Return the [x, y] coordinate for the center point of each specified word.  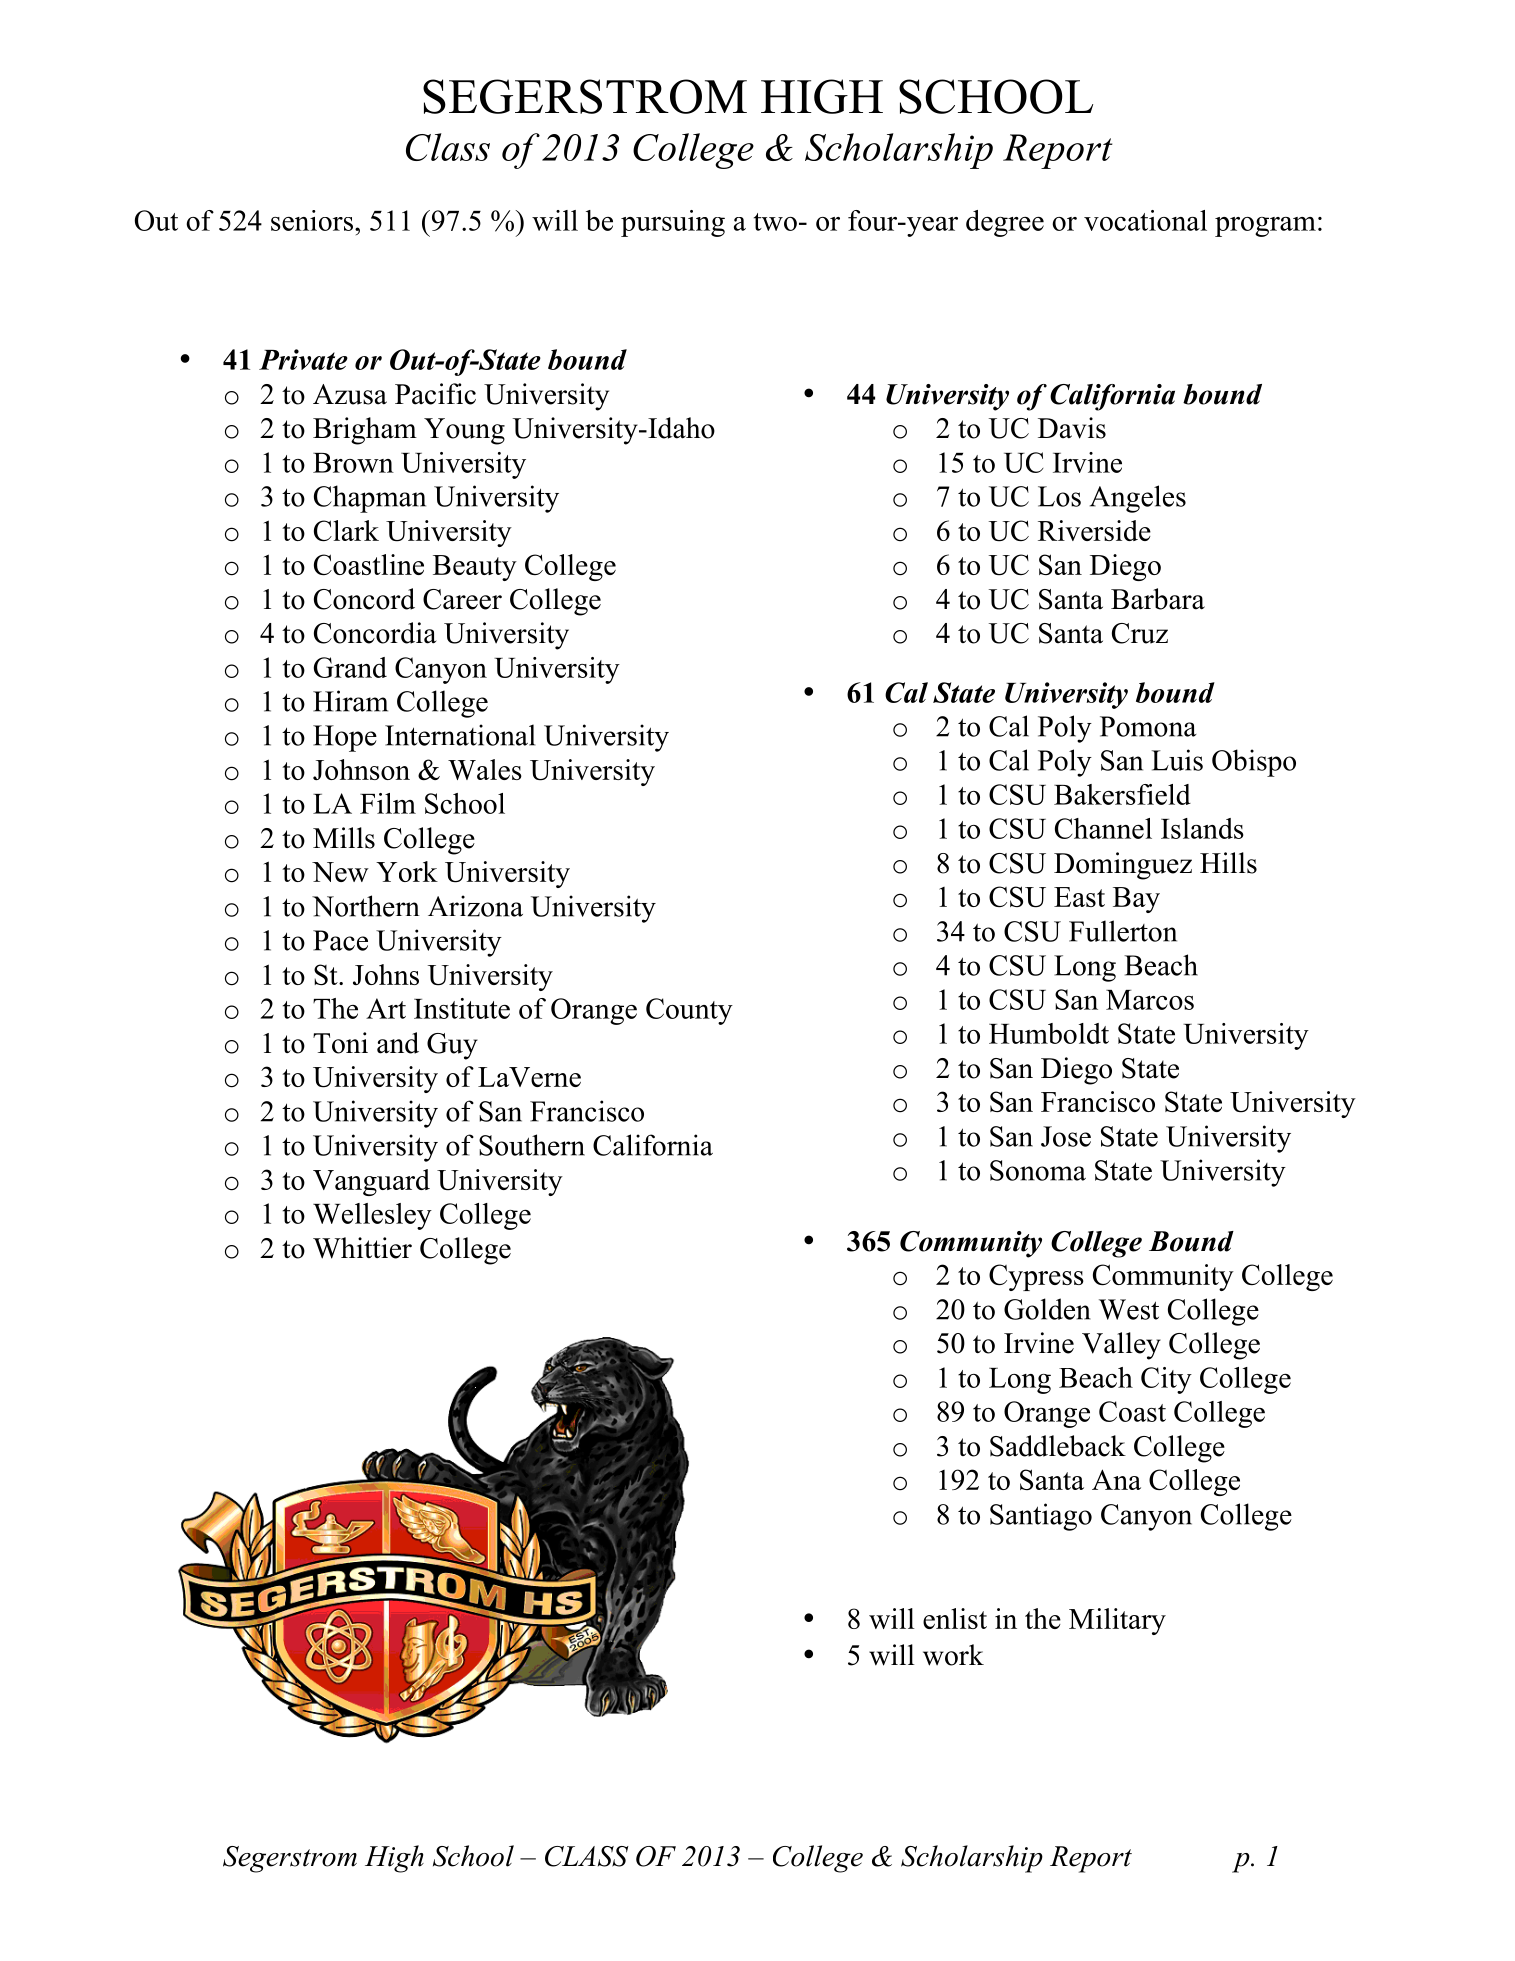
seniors [312, 220]
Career [462, 599]
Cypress [1036, 1277]
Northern [366, 906]
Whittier [362, 1248]
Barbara [1158, 599]
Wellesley [372, 1216]
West [1129, 1309]
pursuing [673, 223]
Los [1059, 496]
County [689, 1011]
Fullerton [1123, 931]
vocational [1145, 220]
